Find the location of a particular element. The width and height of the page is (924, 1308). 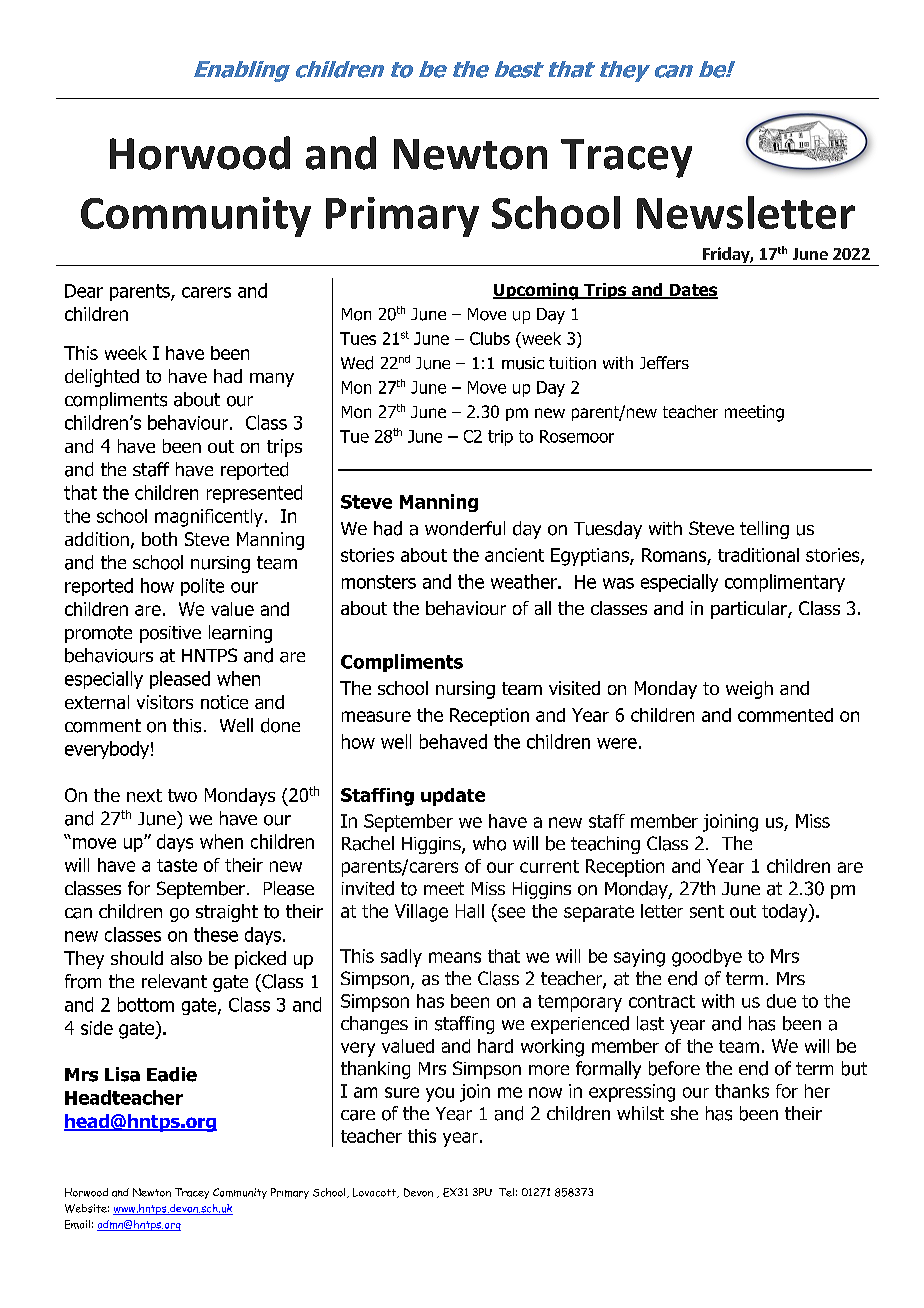

particular is located at coordinates (750, 610).
